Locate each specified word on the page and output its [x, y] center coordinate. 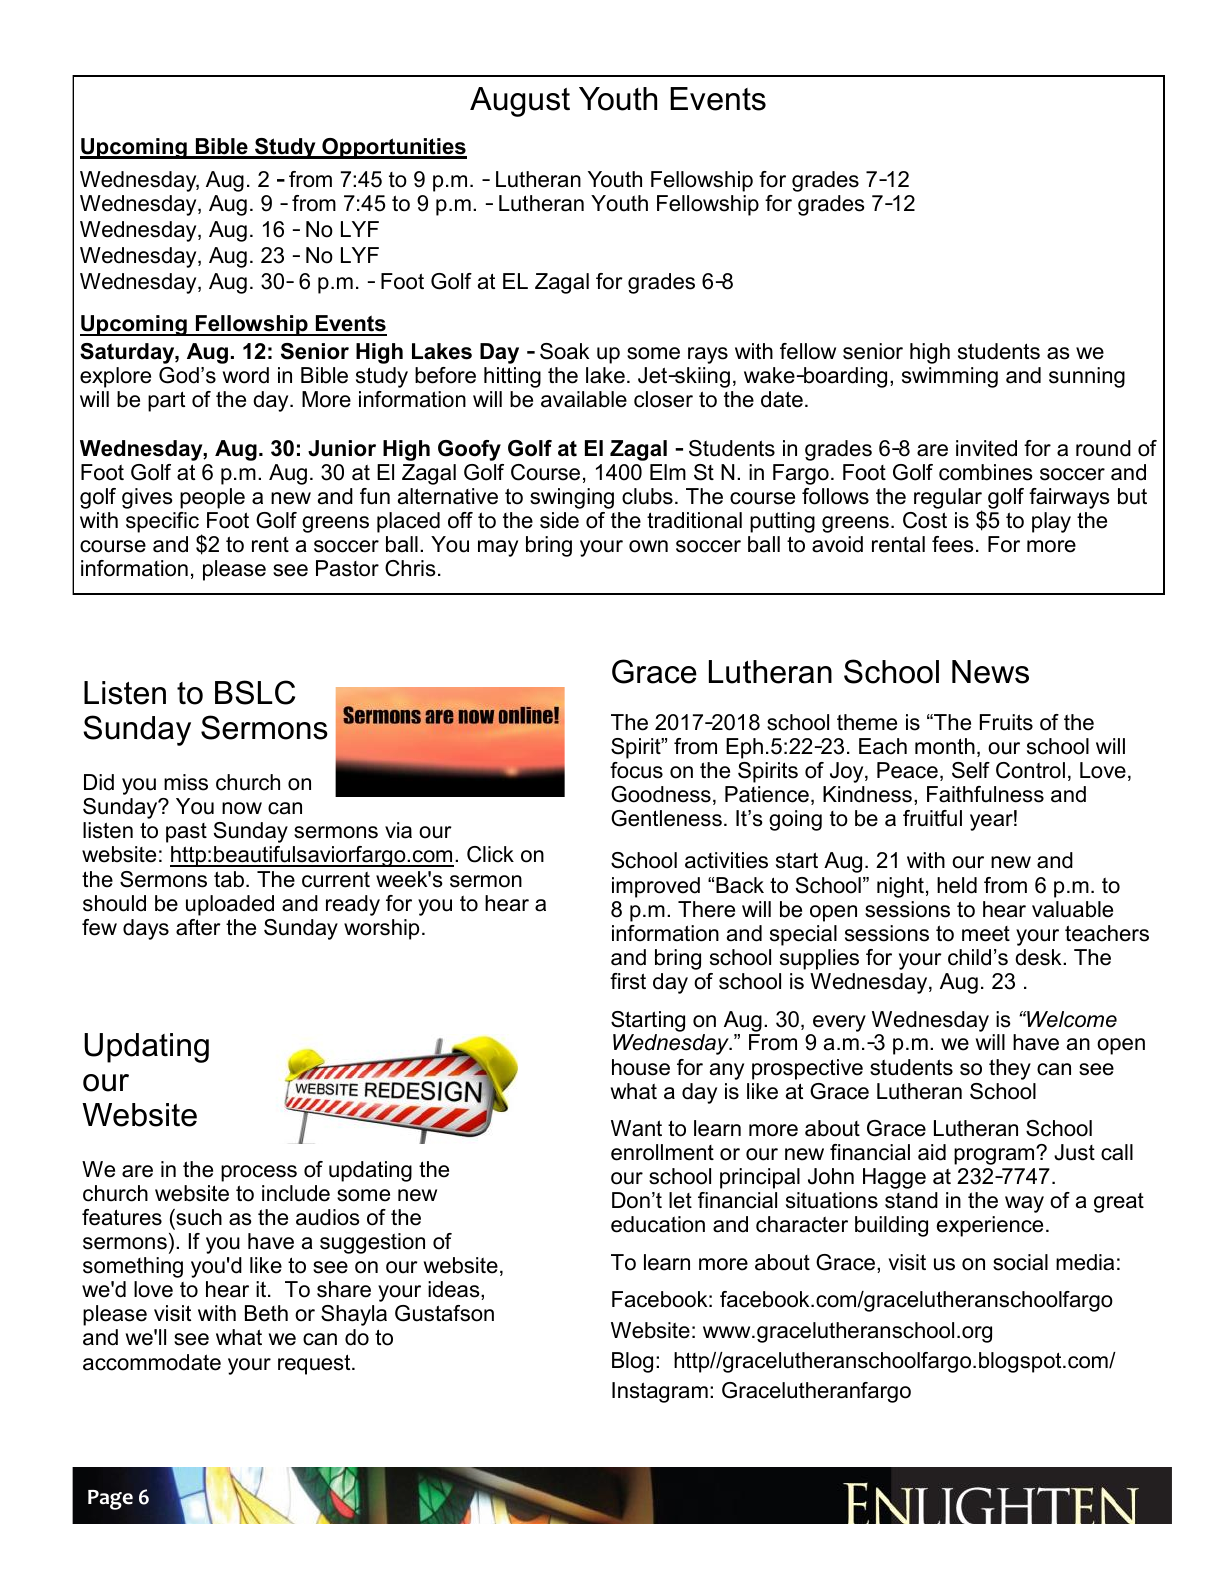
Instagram [660, 1392]
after [198, 927]
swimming [950, 377]
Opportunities [393, 148]
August [520, 102]
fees [953, 544]
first [628, 981]
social [1020, 1262]
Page [110, 1500]
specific [162, 522]
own [648, 546]
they [1010, 1069]
